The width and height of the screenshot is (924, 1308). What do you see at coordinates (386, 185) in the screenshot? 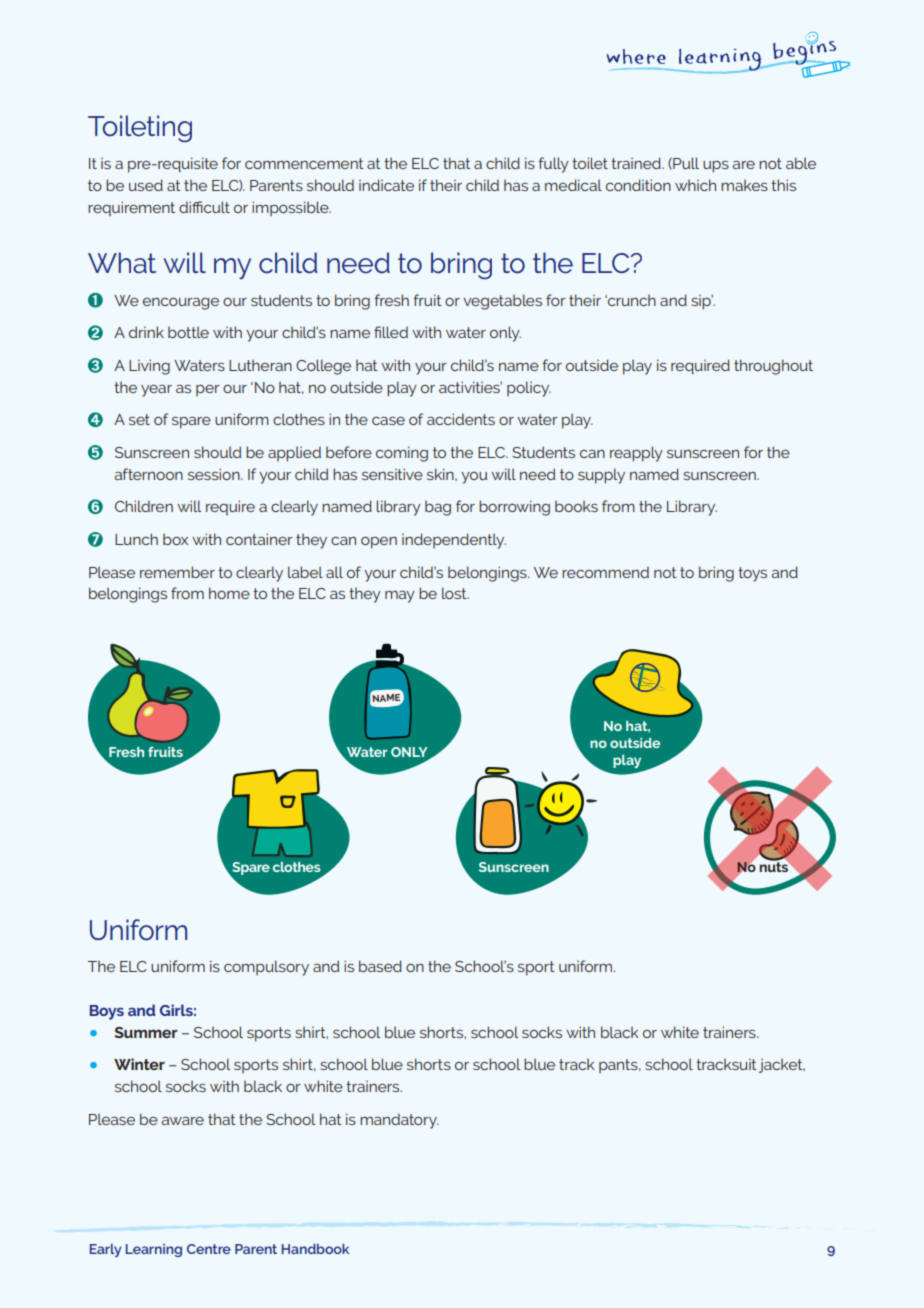
I see `indicate` at bounding box center [386, 185].
